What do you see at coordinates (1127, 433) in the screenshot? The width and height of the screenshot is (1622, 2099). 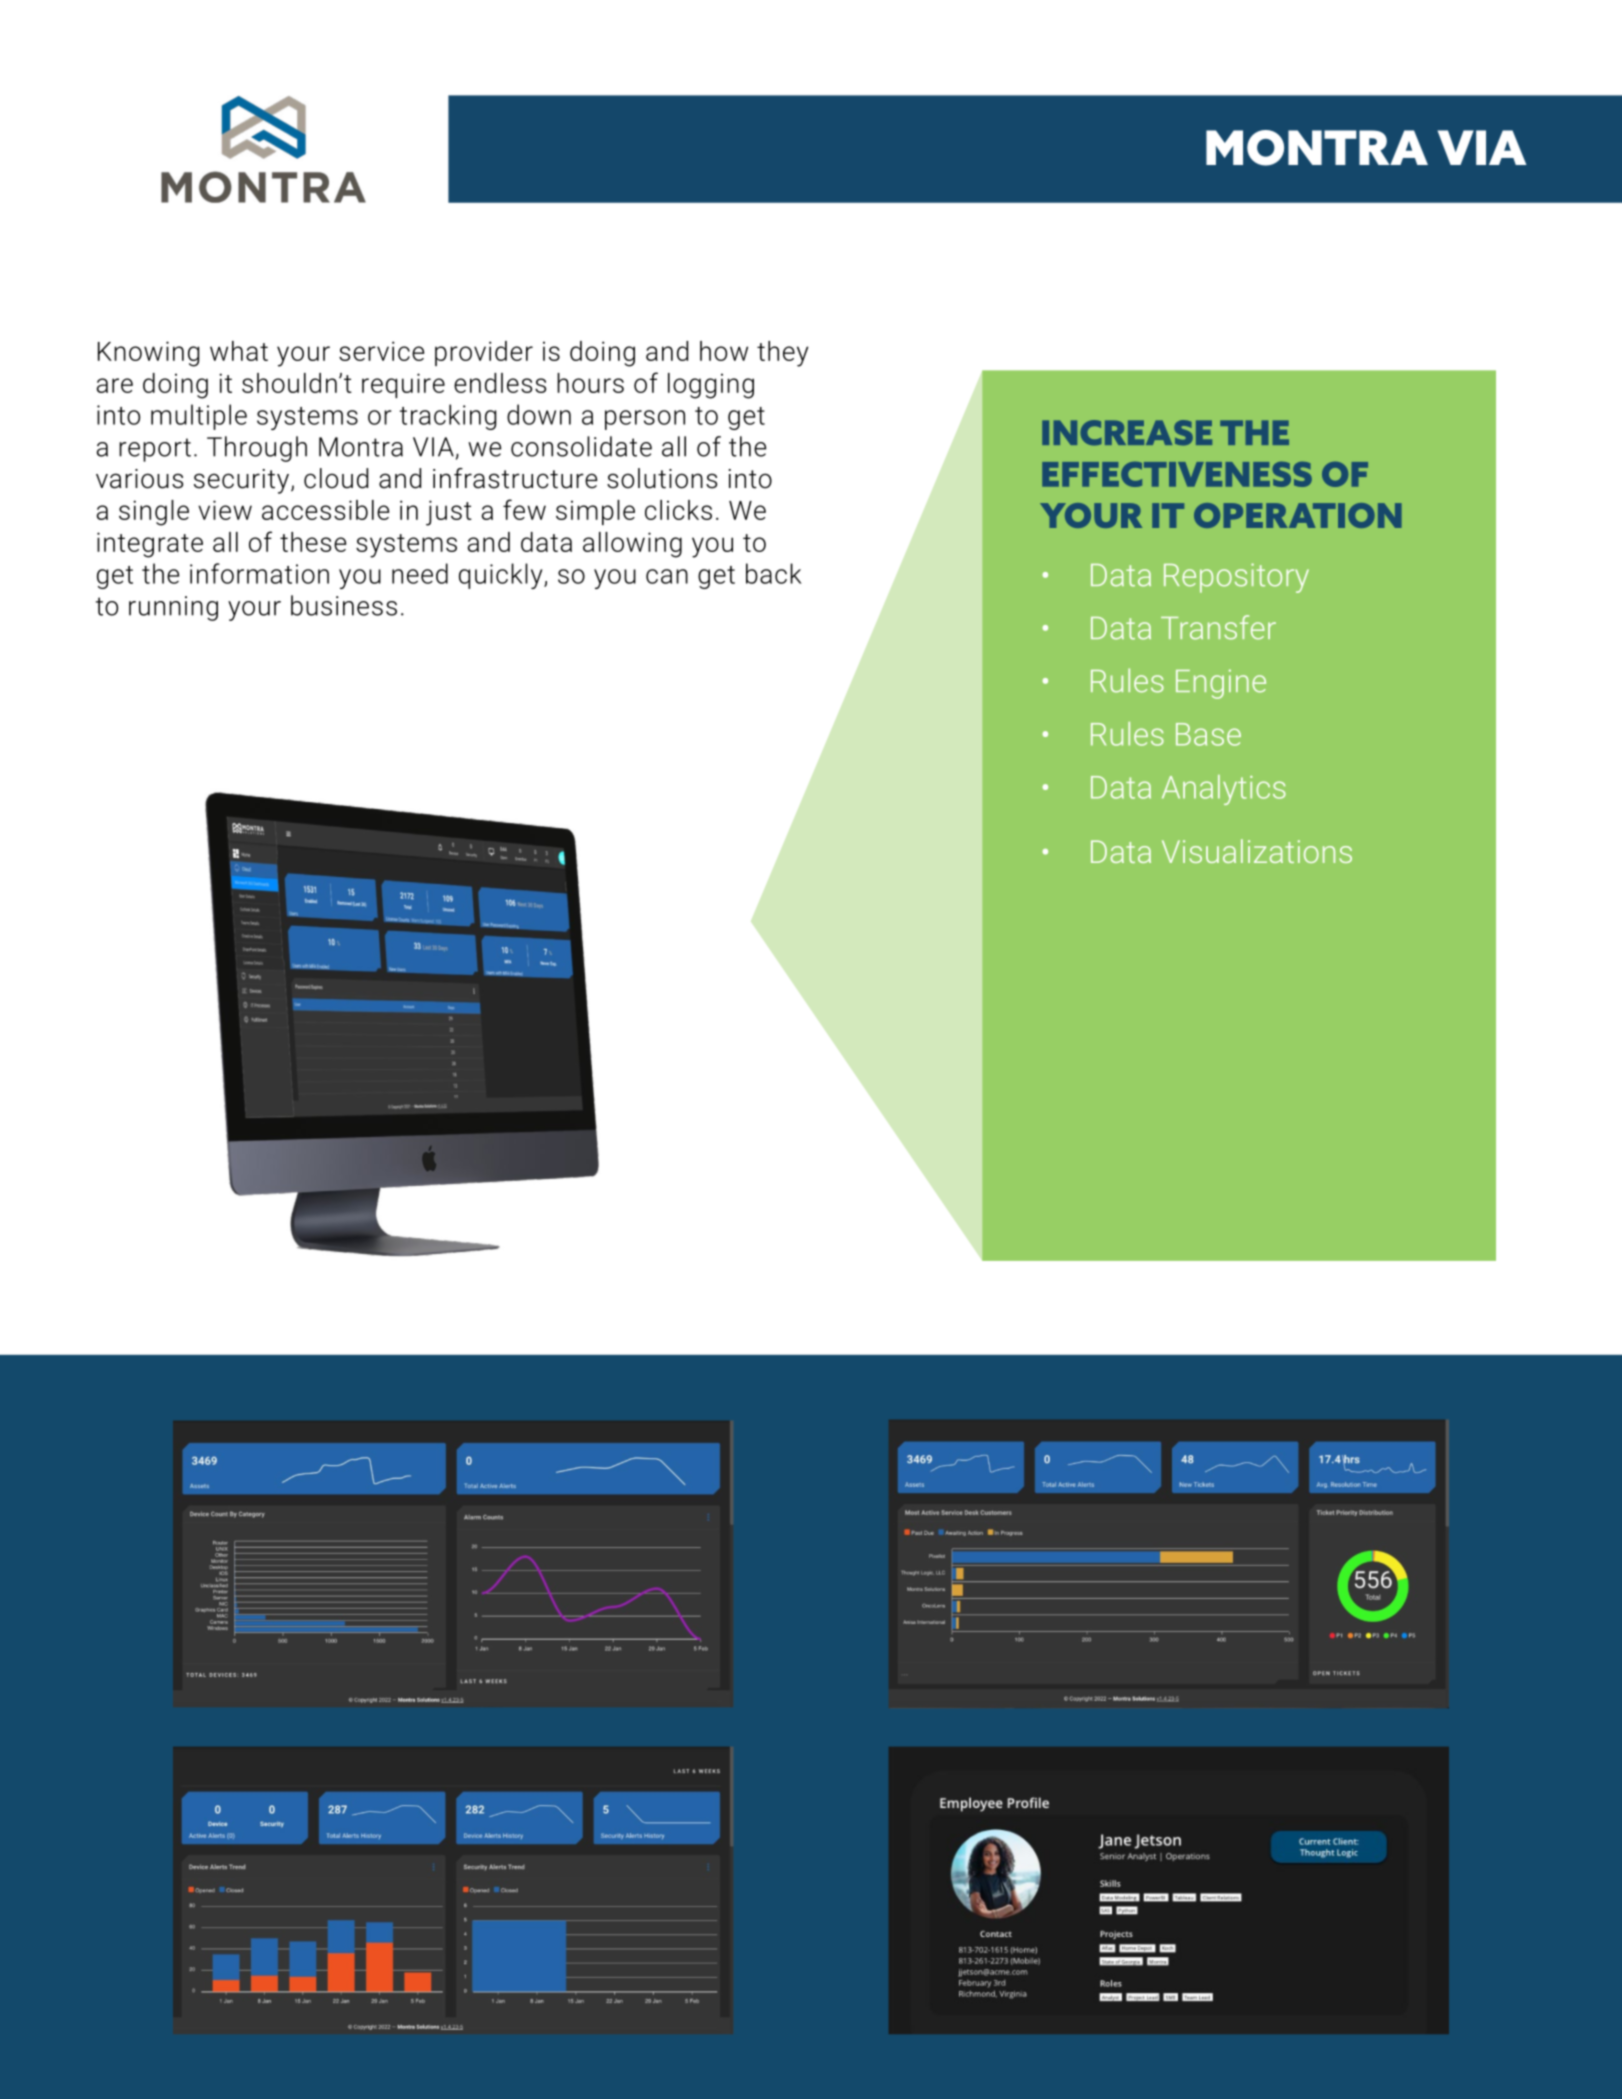 I see `INCREASE` at bounding box center [1127, 433].
